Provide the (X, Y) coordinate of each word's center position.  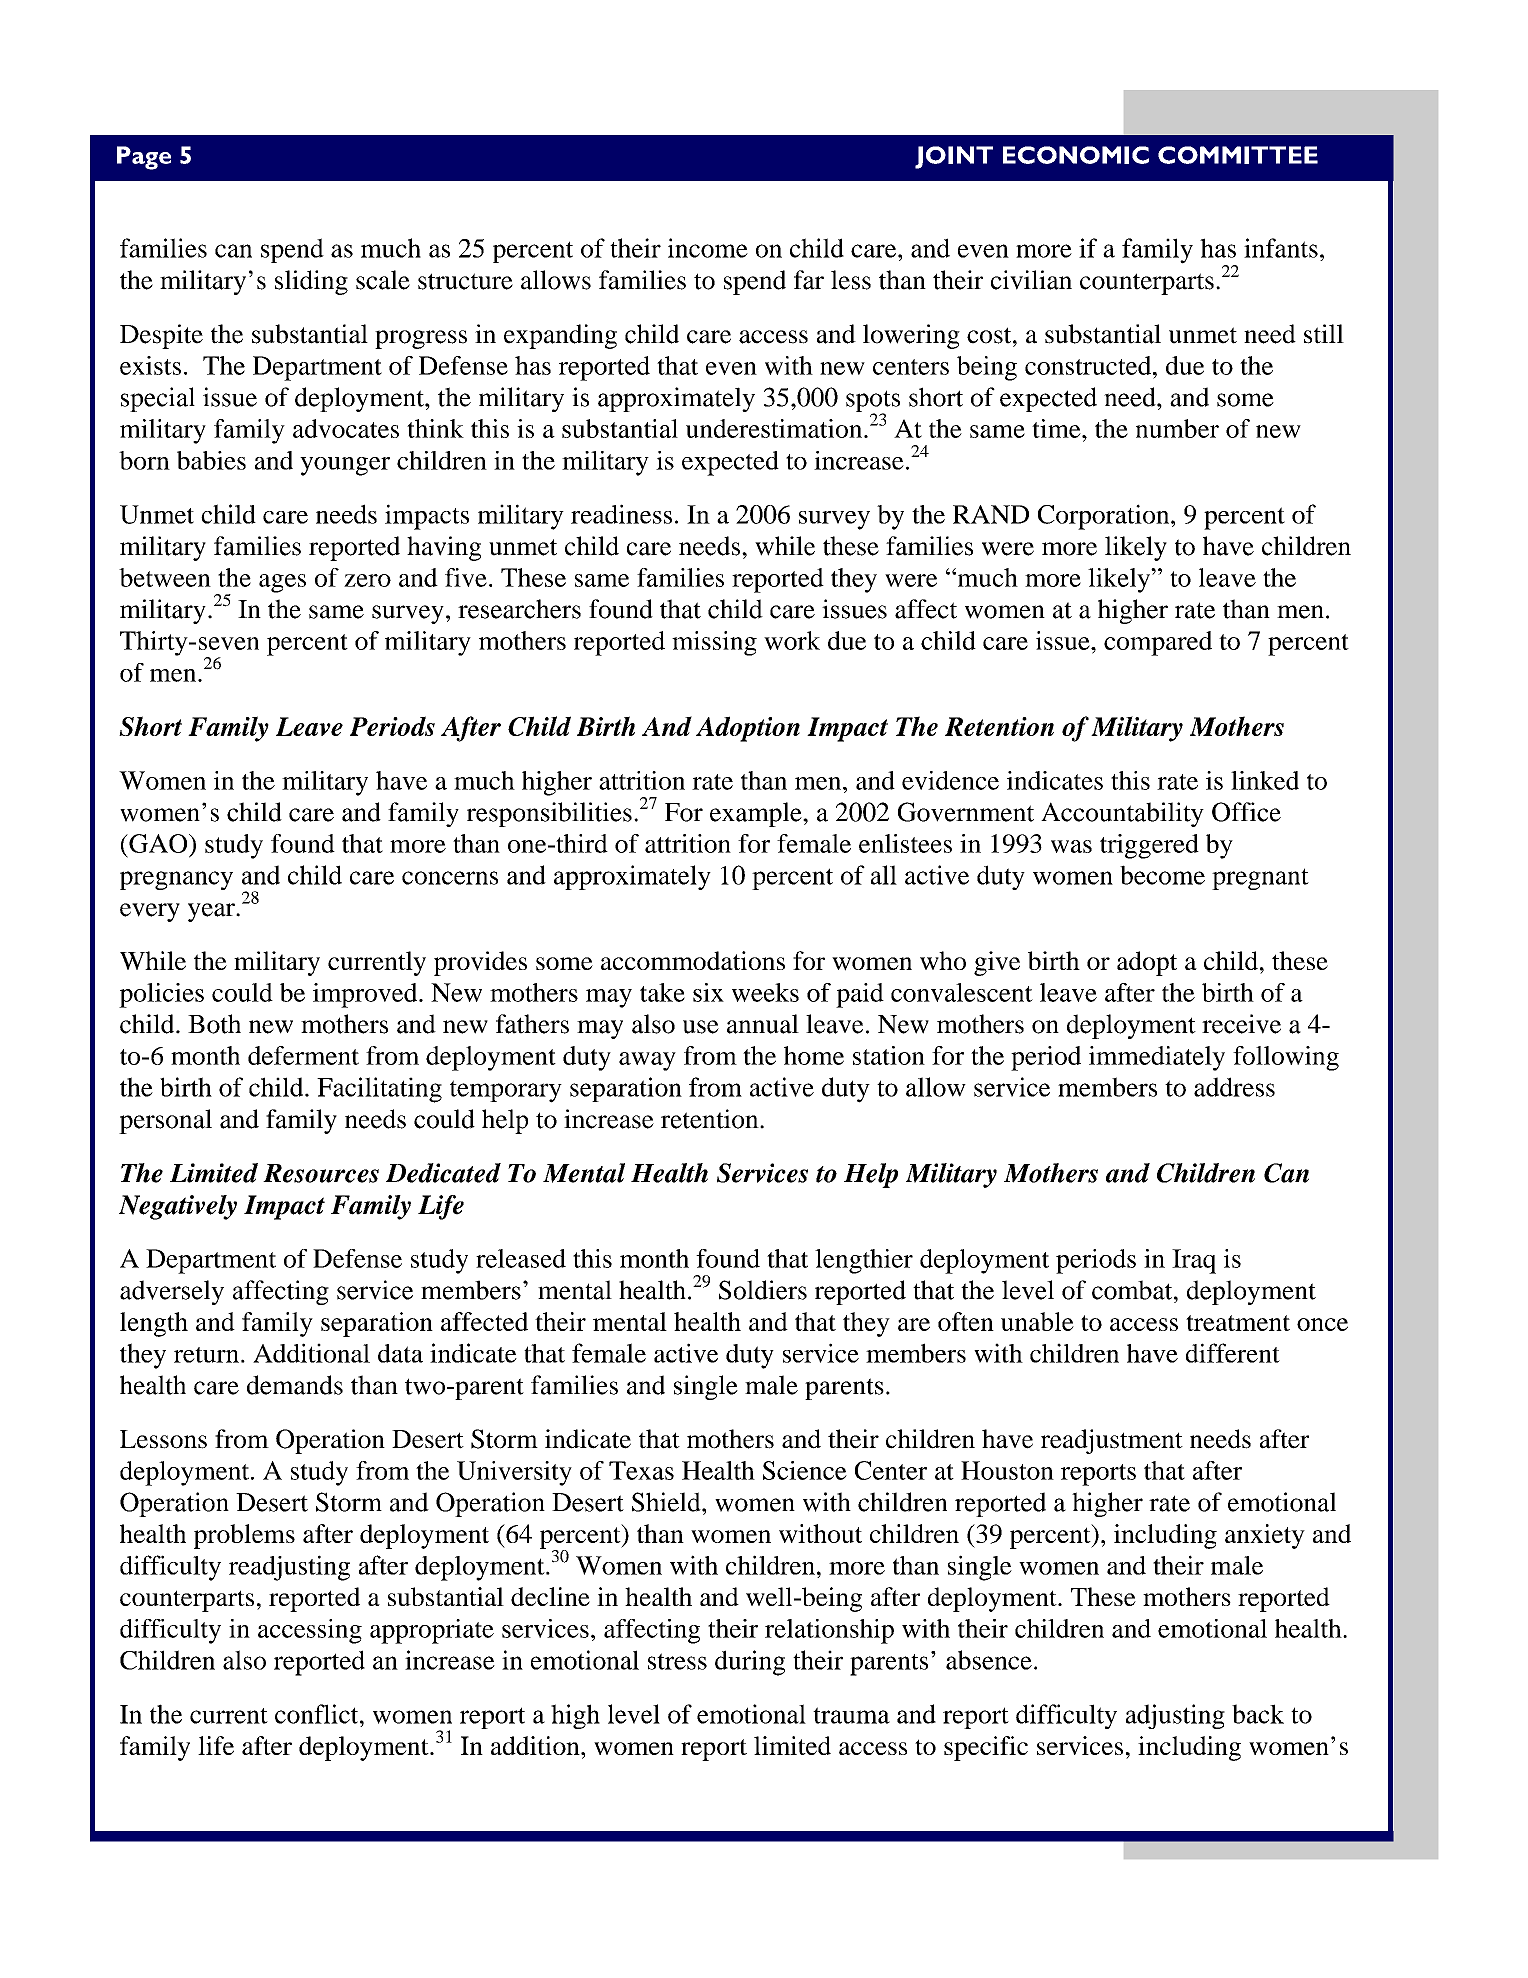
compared (1158, 643)
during (750, 1663)
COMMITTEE (1238, 155)
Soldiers (763, 1290)
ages (282, 583)
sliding (311, 282)
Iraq (1194, 1261)
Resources (321, 1173)
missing (714, 643)
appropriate (432, 1631)
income (708, 248)
